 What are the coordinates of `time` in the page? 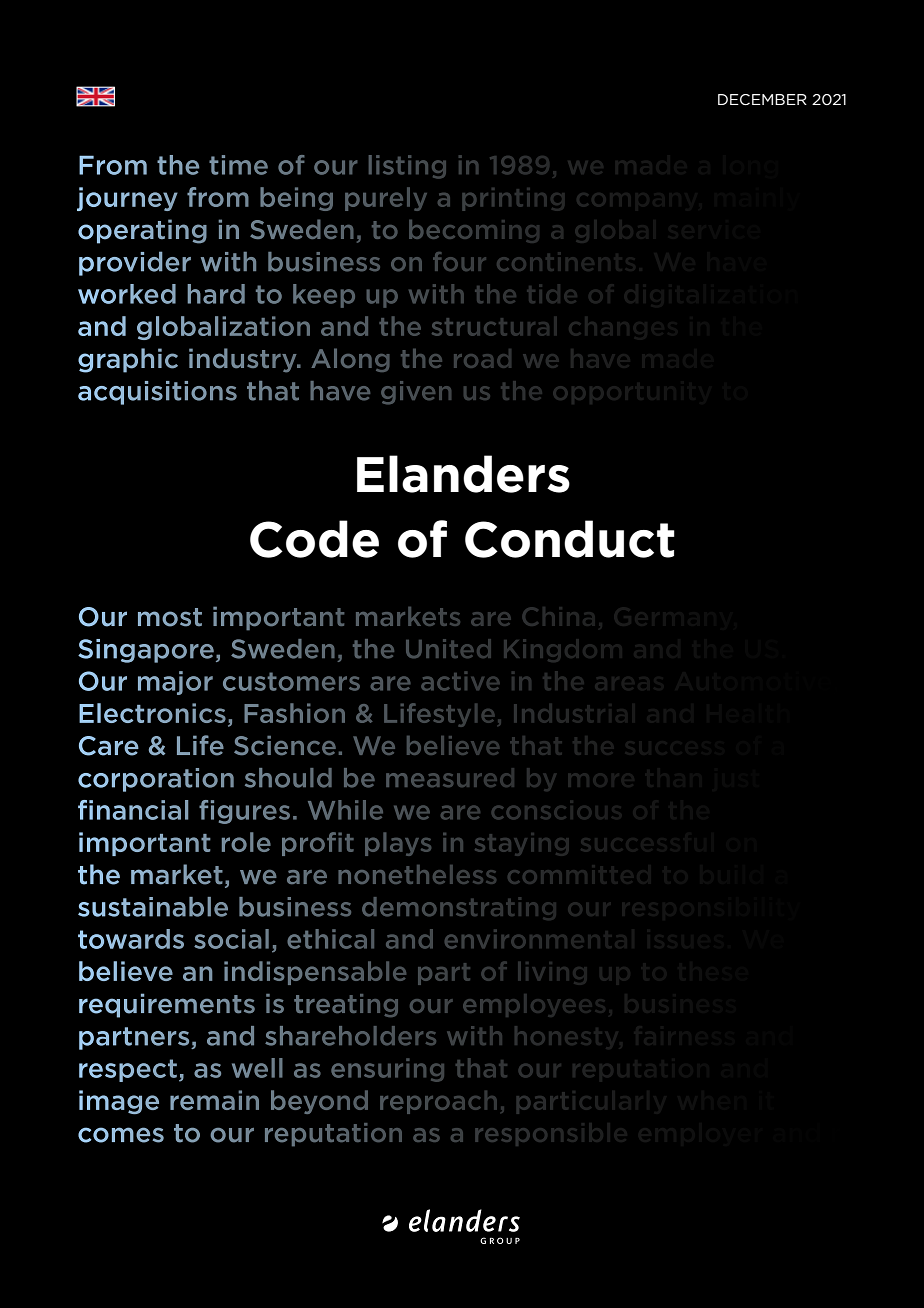 It's located at (238, 165).
